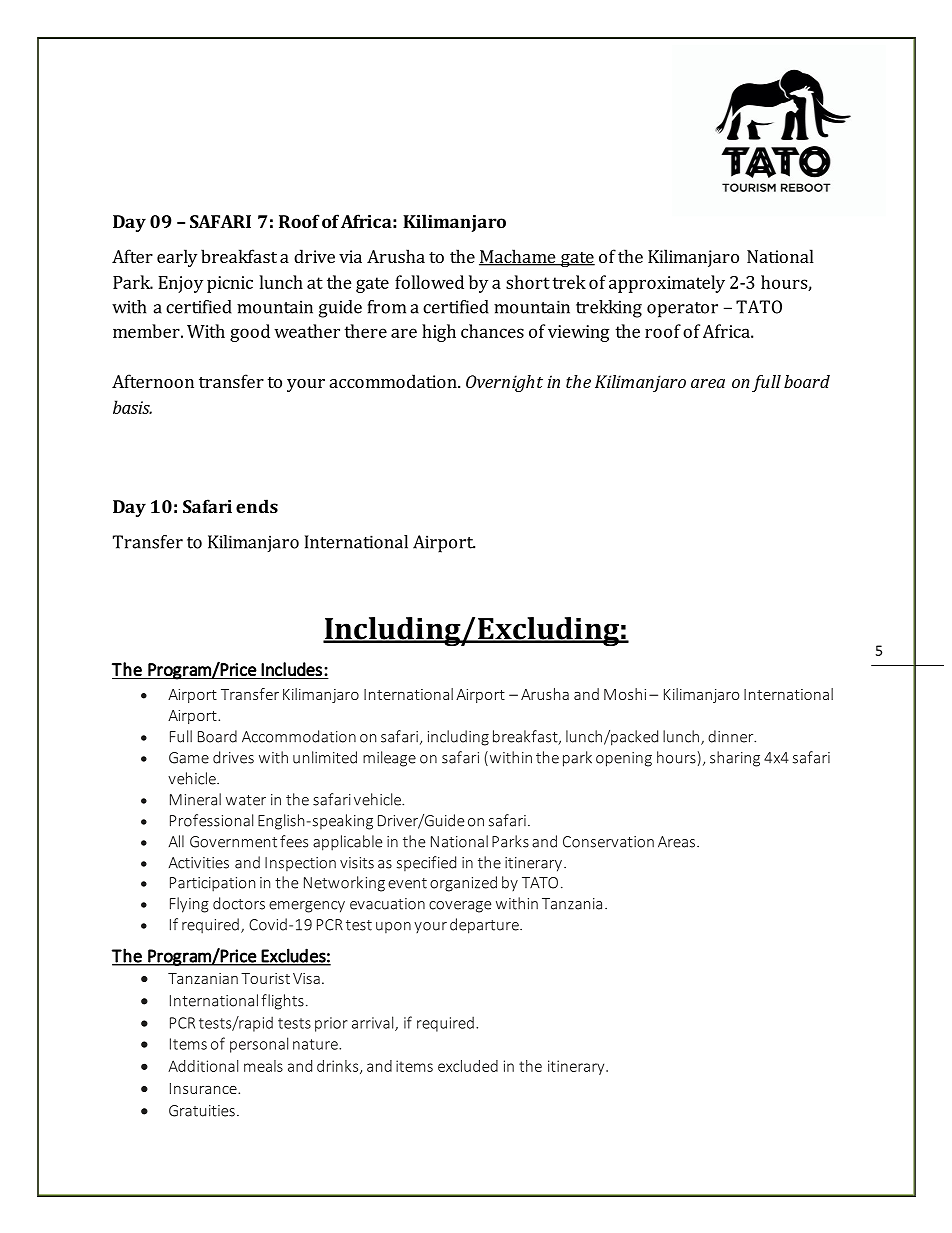 The height and width of the image is (1233, 952). What do you see at coordinates (735, 759) in the image?
I see `sharing` at bounding box center [735, 759].
